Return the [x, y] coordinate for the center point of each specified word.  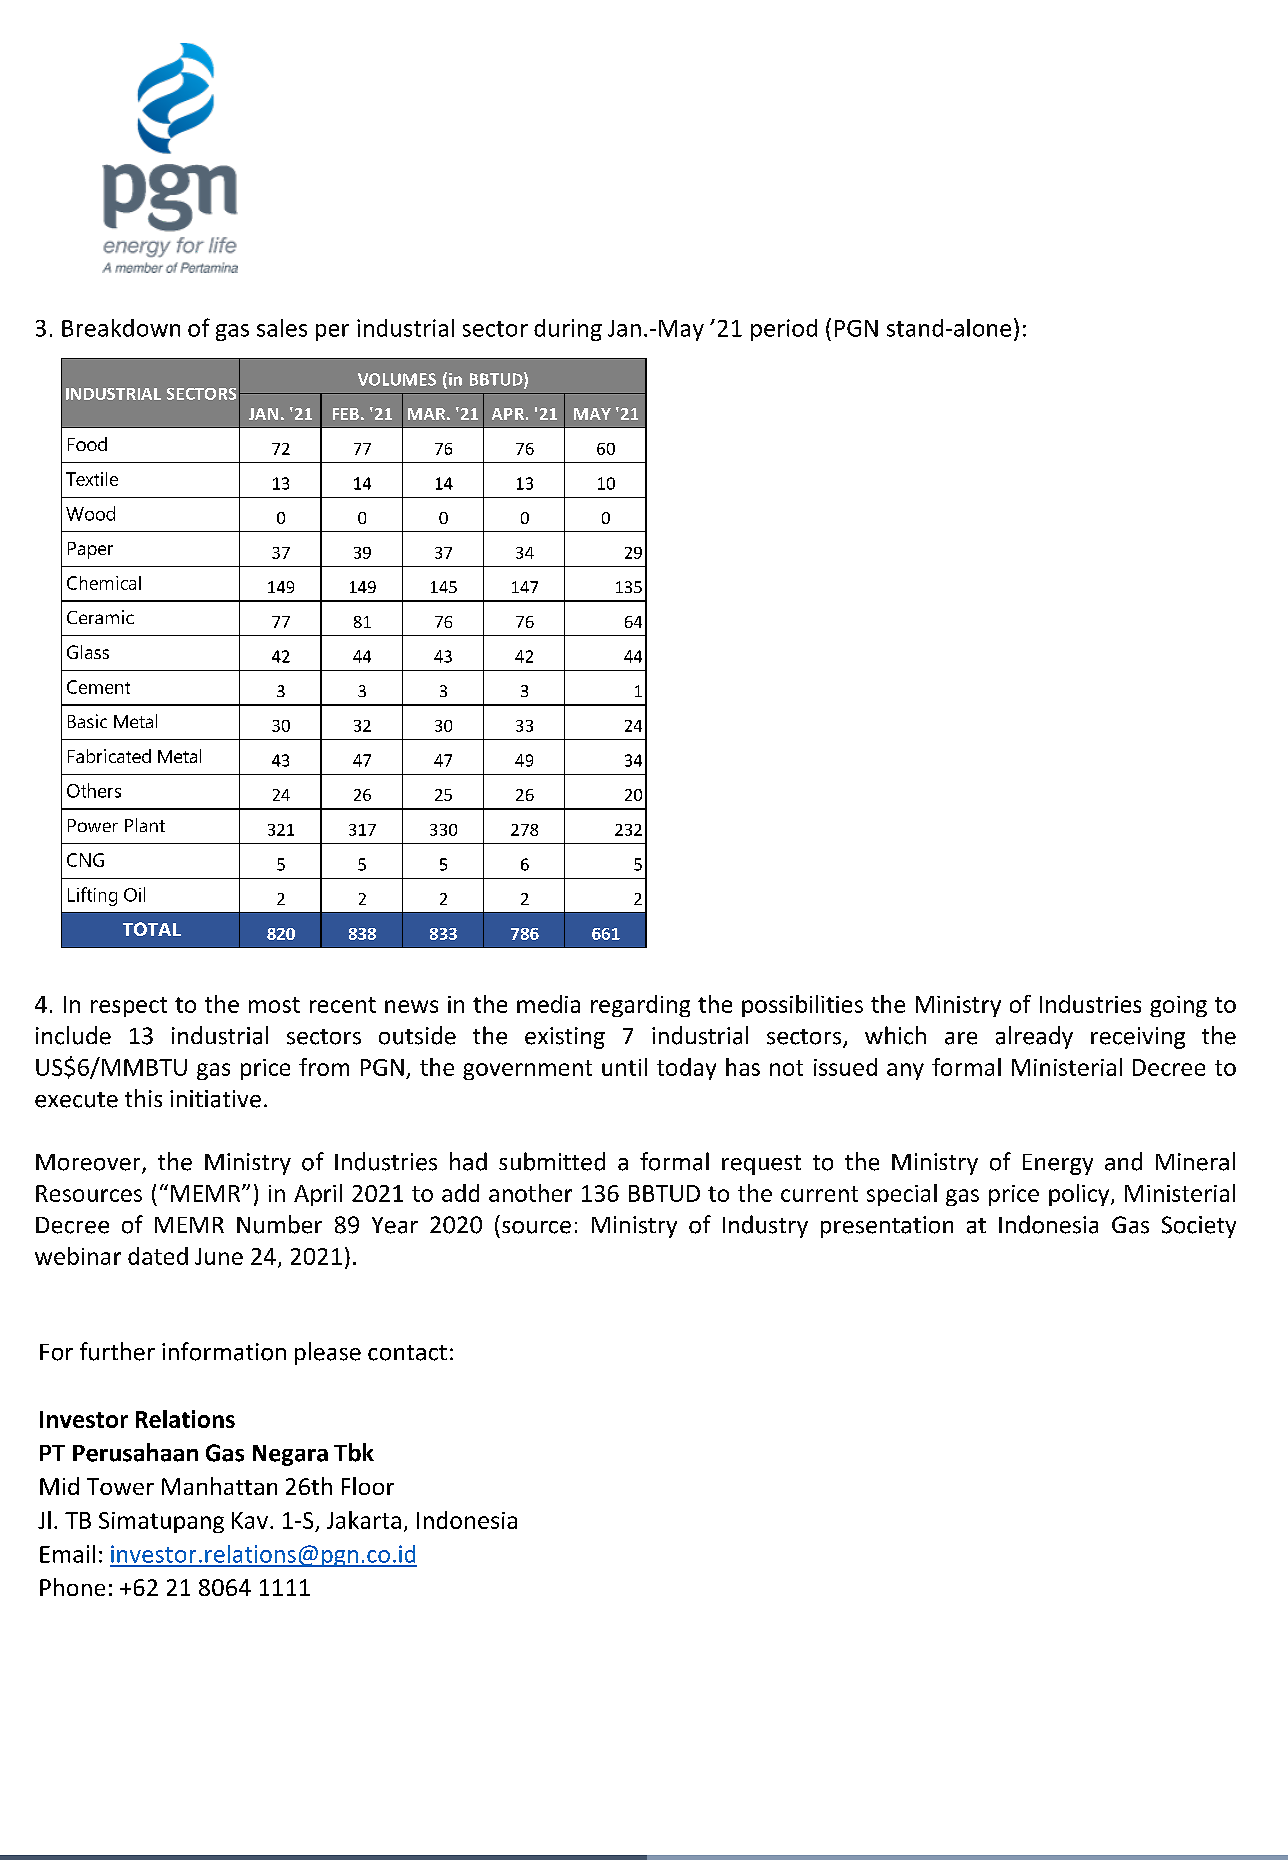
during [568, 330]
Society [1199, 1227]
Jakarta [364, 1520]
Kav [250, 1520]
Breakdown [121, 328]
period [784, 330]
